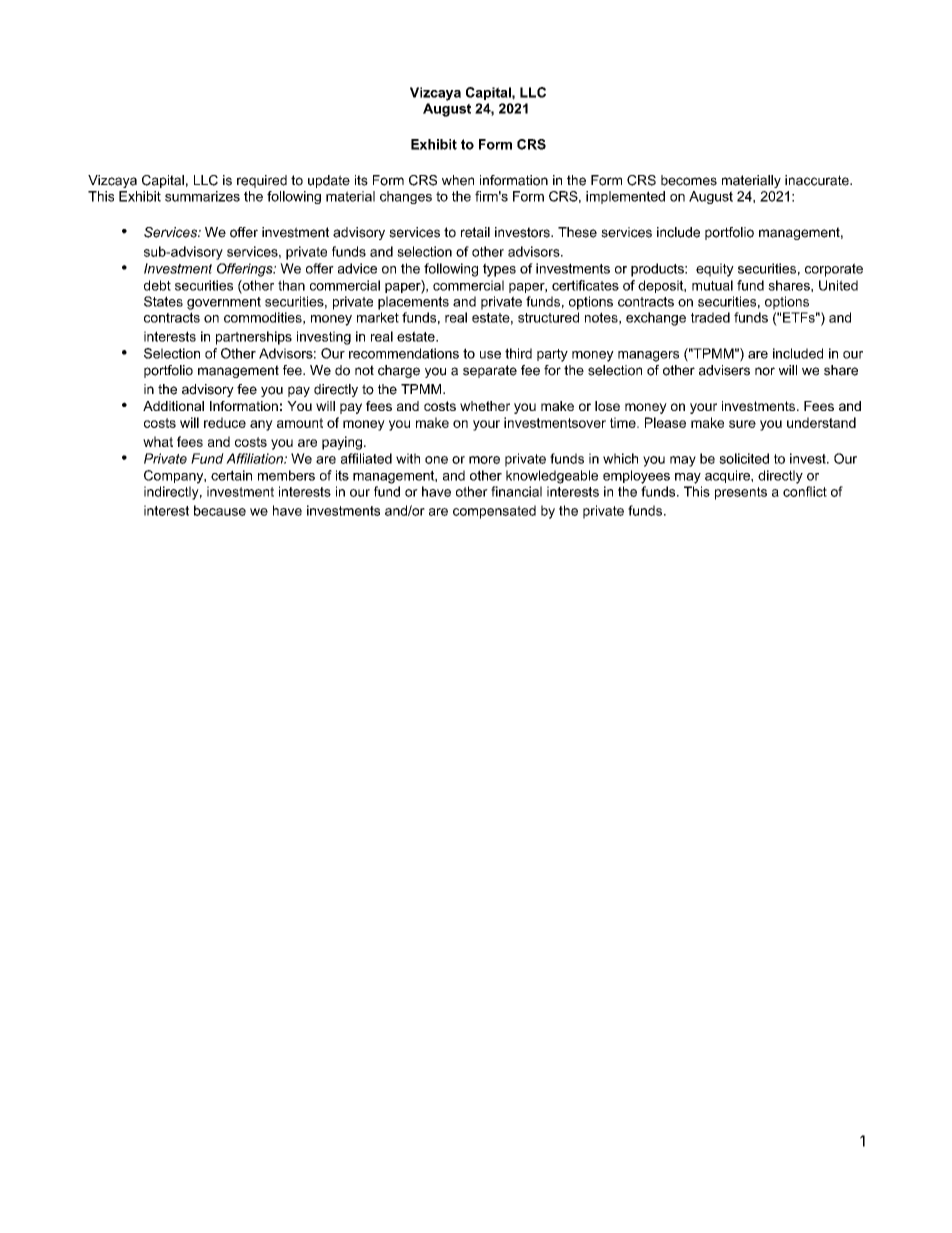 The height and width of the image is (1233, 952). Describe the element at coordinates (262, 181) in the image. I see `required` at that location.
